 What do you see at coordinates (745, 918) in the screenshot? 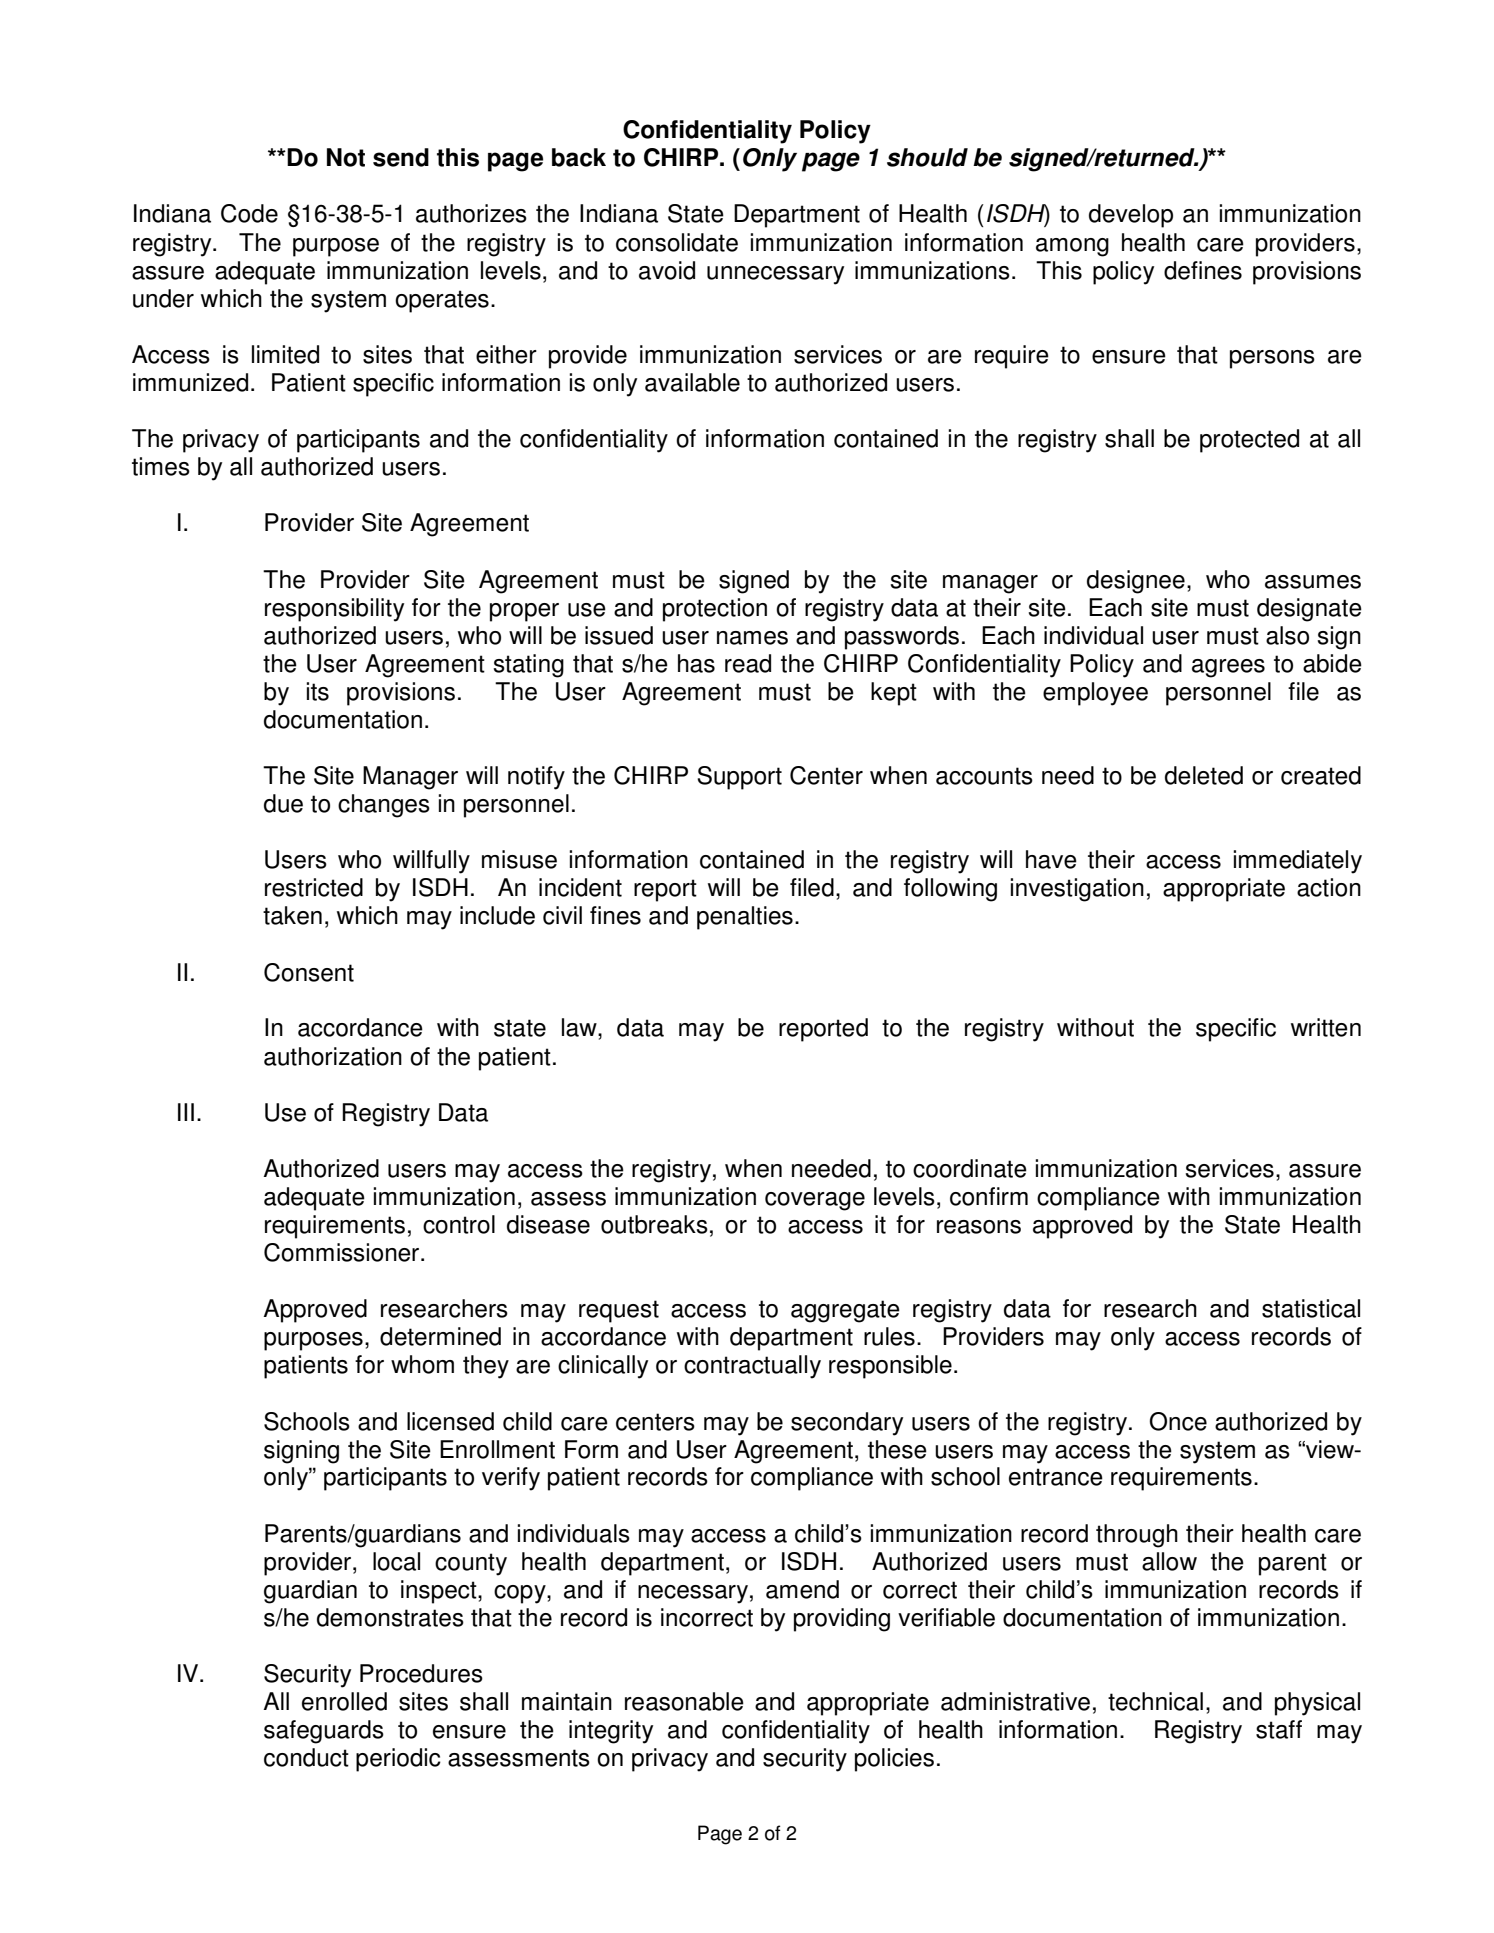
I see `penalties` at bounding box center [745, 918].
